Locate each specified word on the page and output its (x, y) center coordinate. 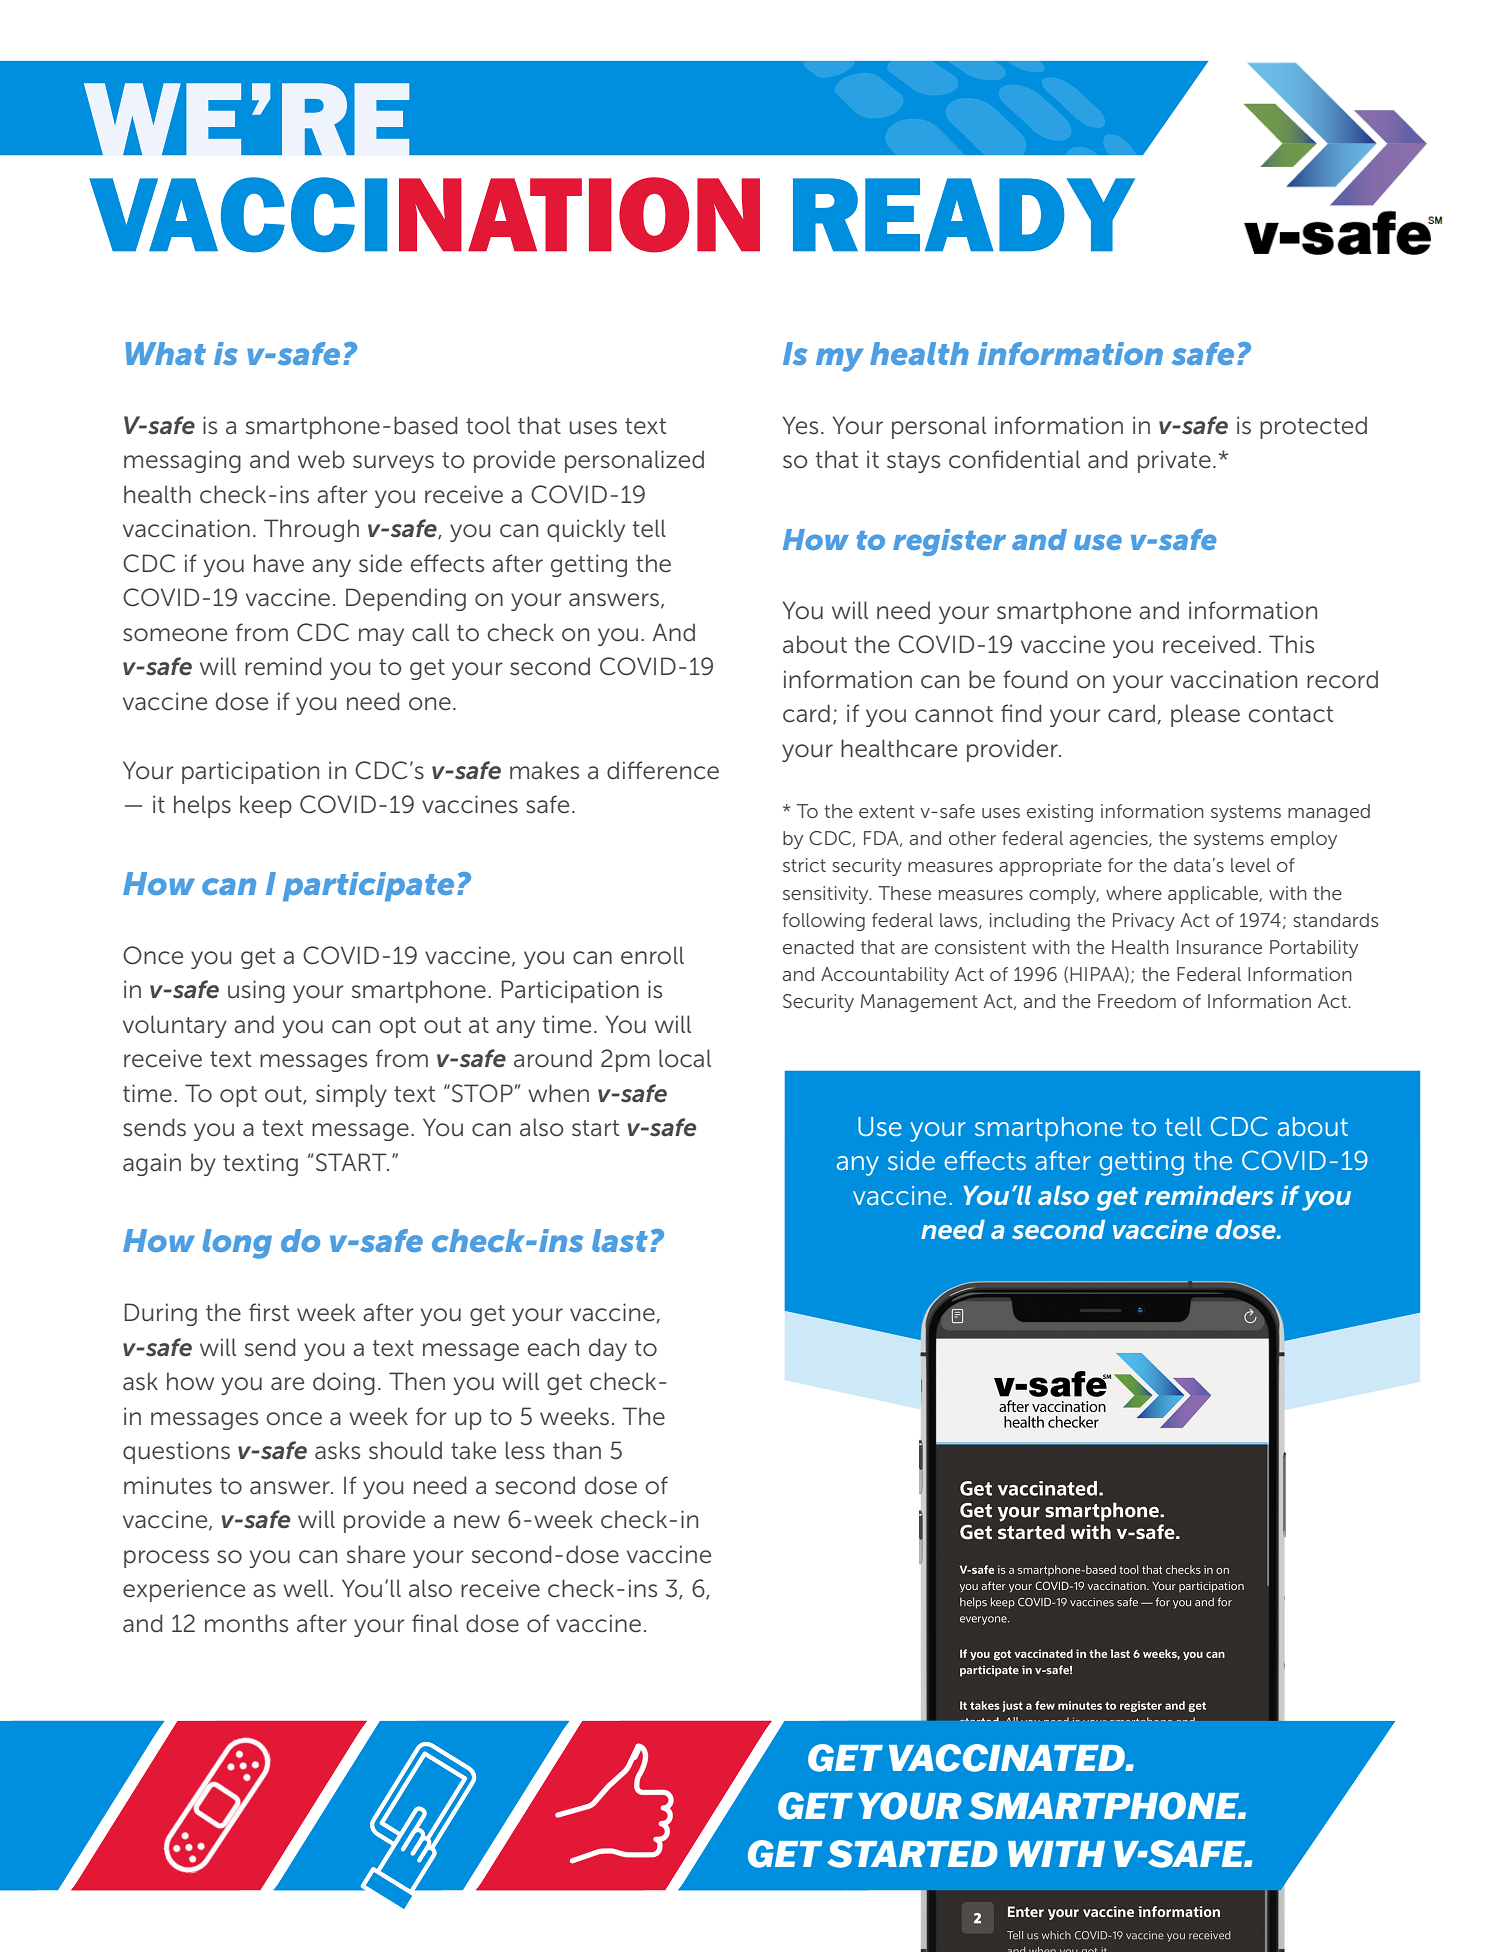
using (256, 991)
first (269, 1312)
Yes (800, 425)
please (1205, 715)
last (620, 1240)
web (321, 459)
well (307, 1588)
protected (1313, 427)
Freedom (1137, 1001)
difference (663, 770)
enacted (818, 947)
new (477, 1522)
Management (919, 1003)
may (381, 637)
